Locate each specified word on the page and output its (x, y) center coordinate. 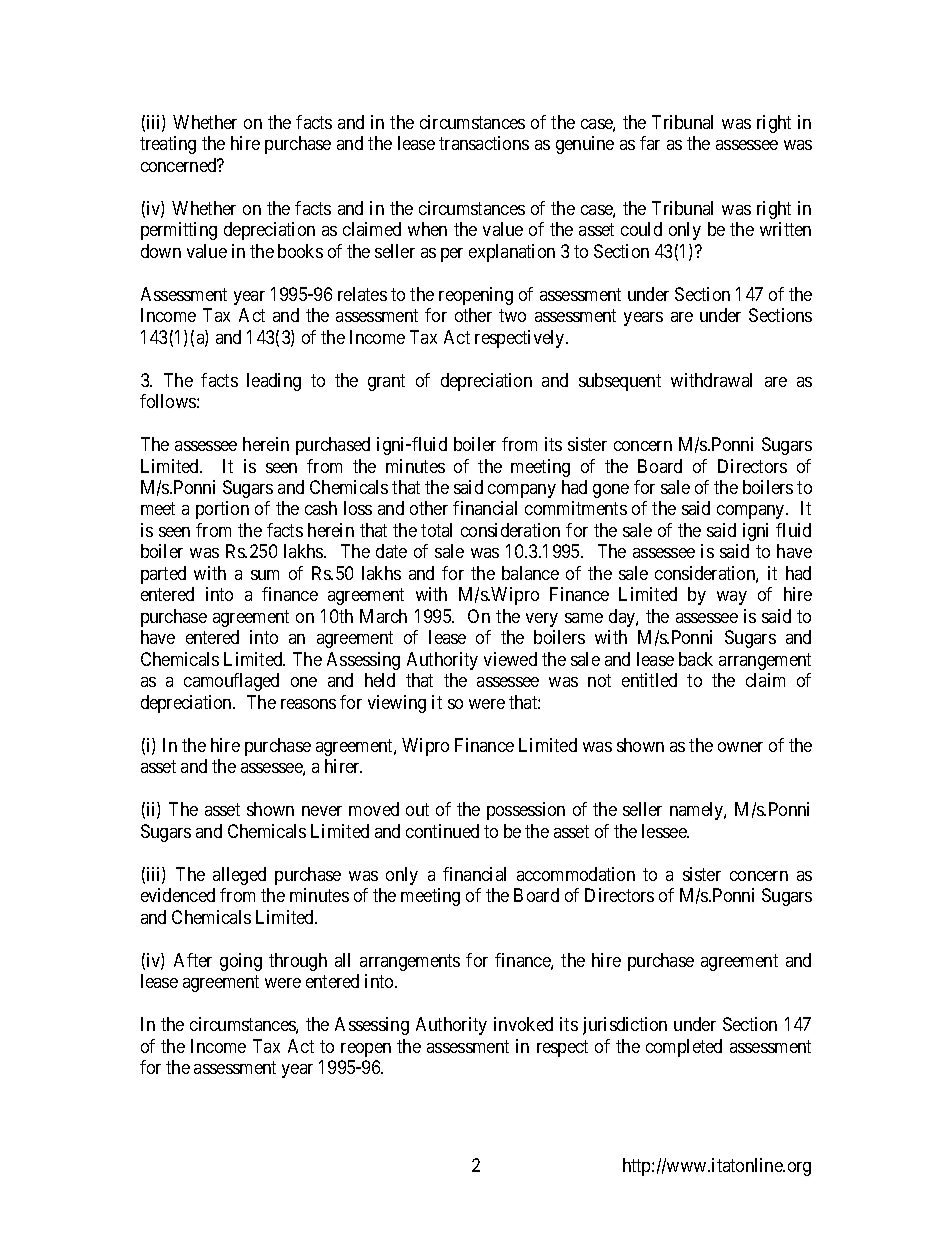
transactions (484, 143)
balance (530, 573)
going (241, 962)
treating (168, 145)
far (650, 143)
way (732, 598)
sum (265, 575)
